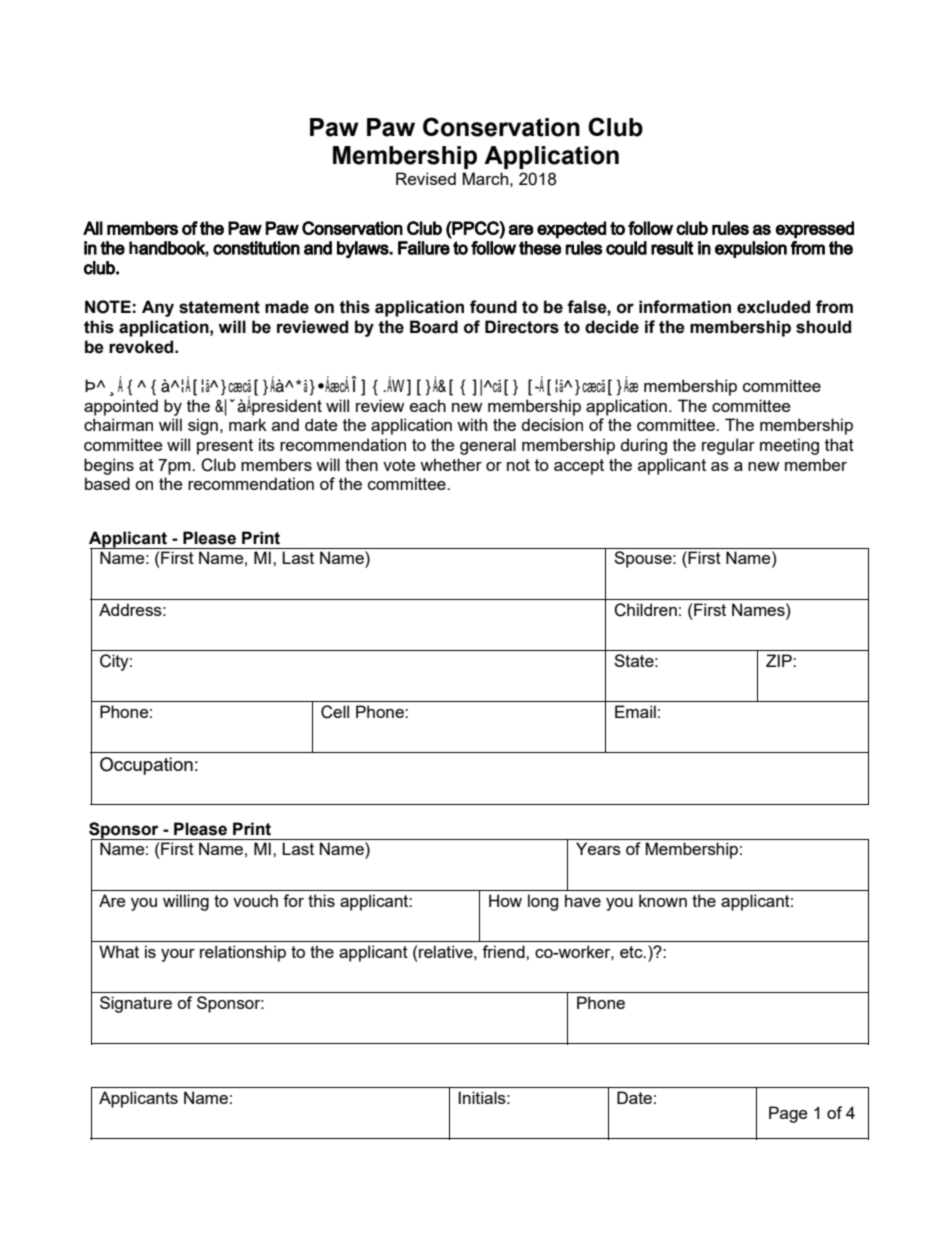 Image resolution: width=952 pixels, height=1233 pixels. Describe the element at coordinates (751, 249) in the document. I see `expulsion` at that location.
